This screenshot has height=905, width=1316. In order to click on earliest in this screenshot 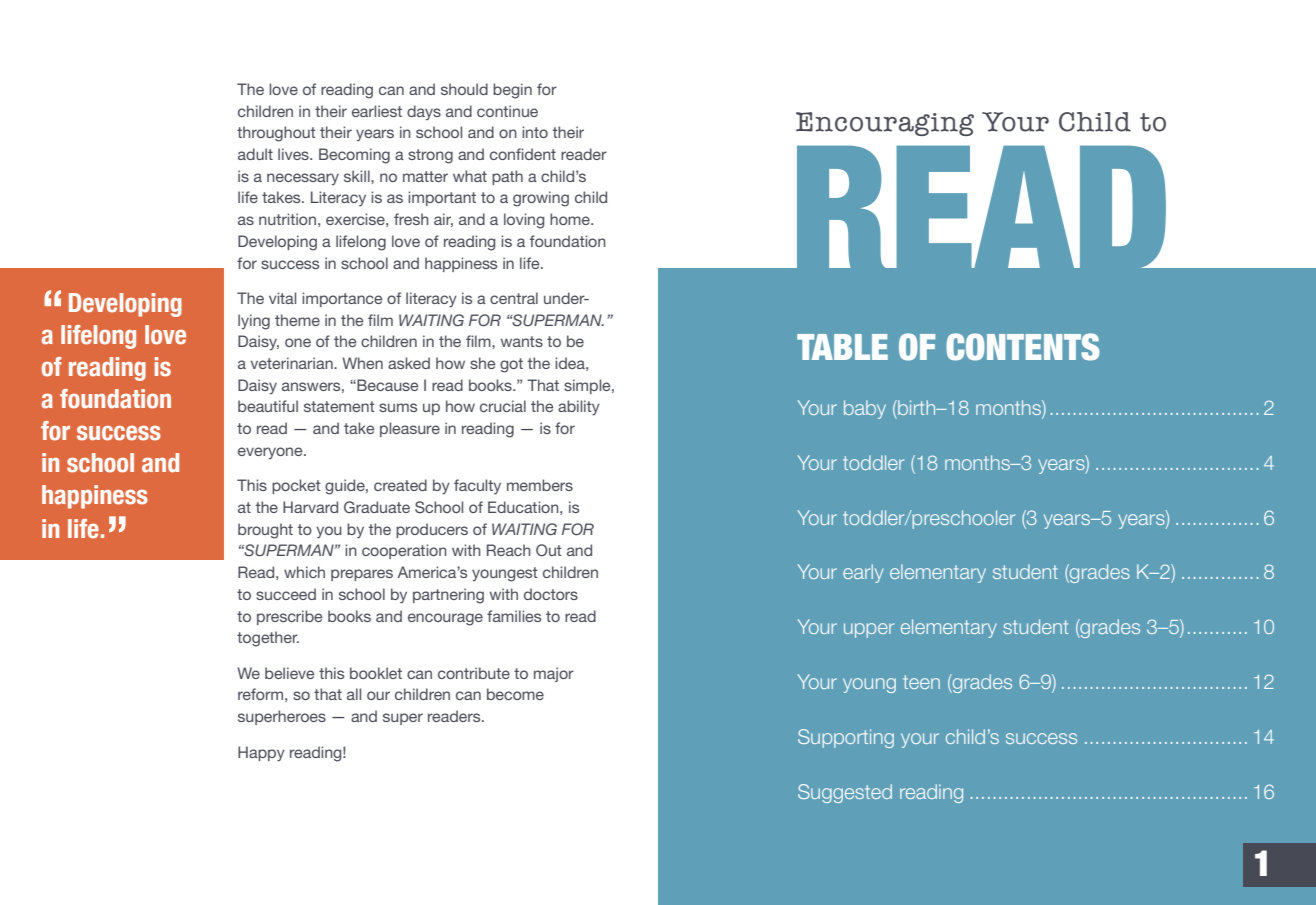, I will do `click(377, 111)`.
